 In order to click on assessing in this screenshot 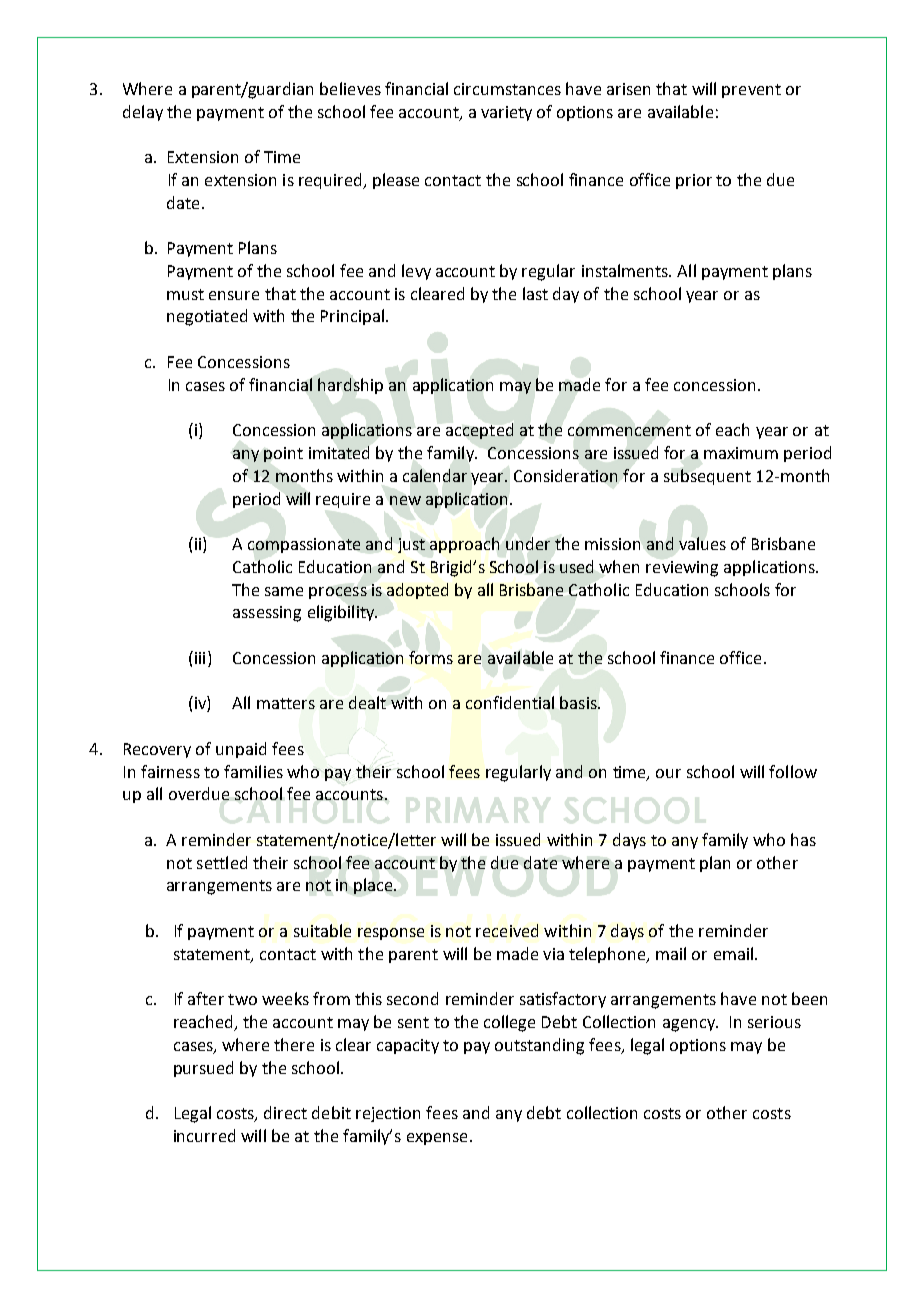, I will do `click(267, 614)`.
